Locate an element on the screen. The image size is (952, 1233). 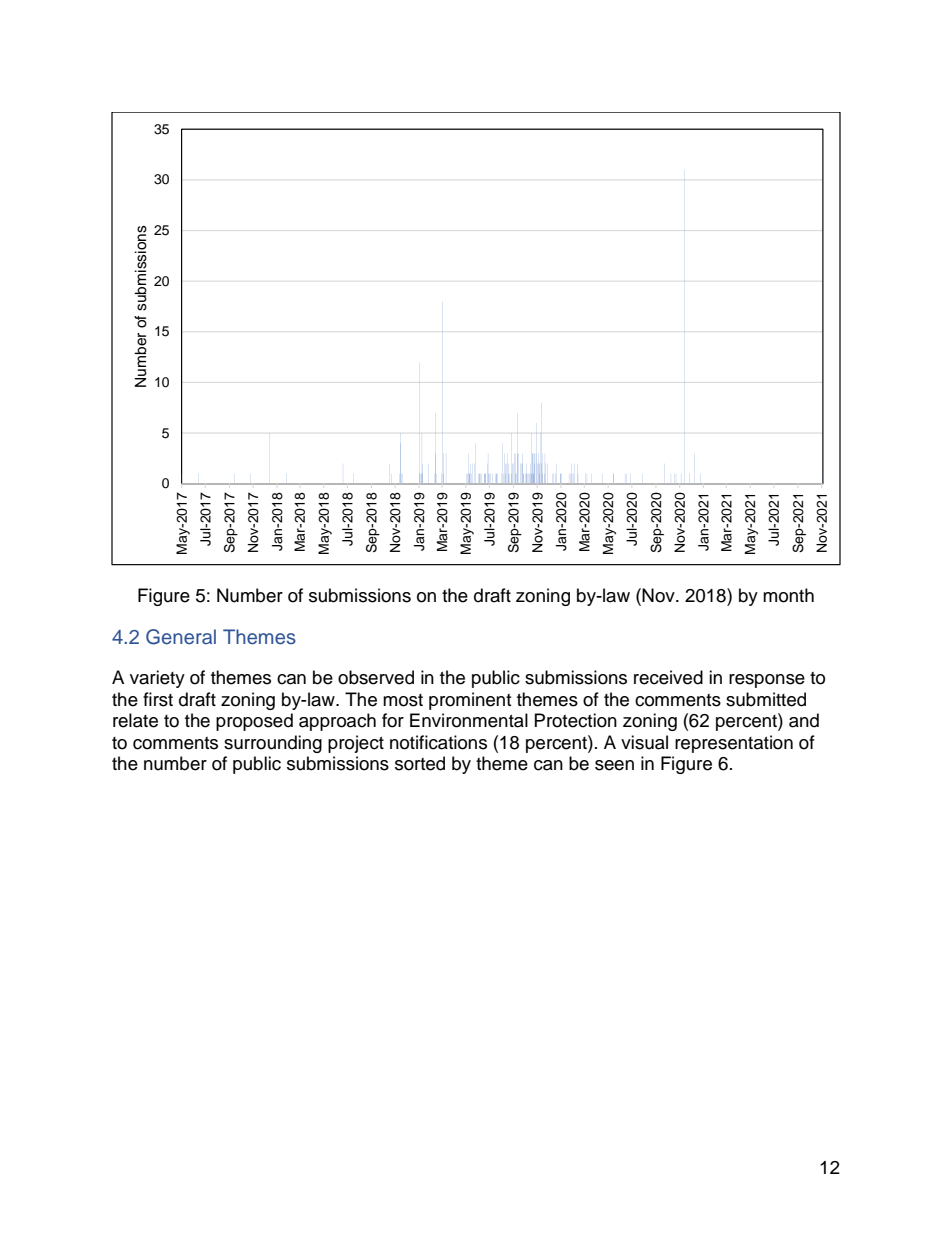
surrounding is located at coordinates (273, 744).
